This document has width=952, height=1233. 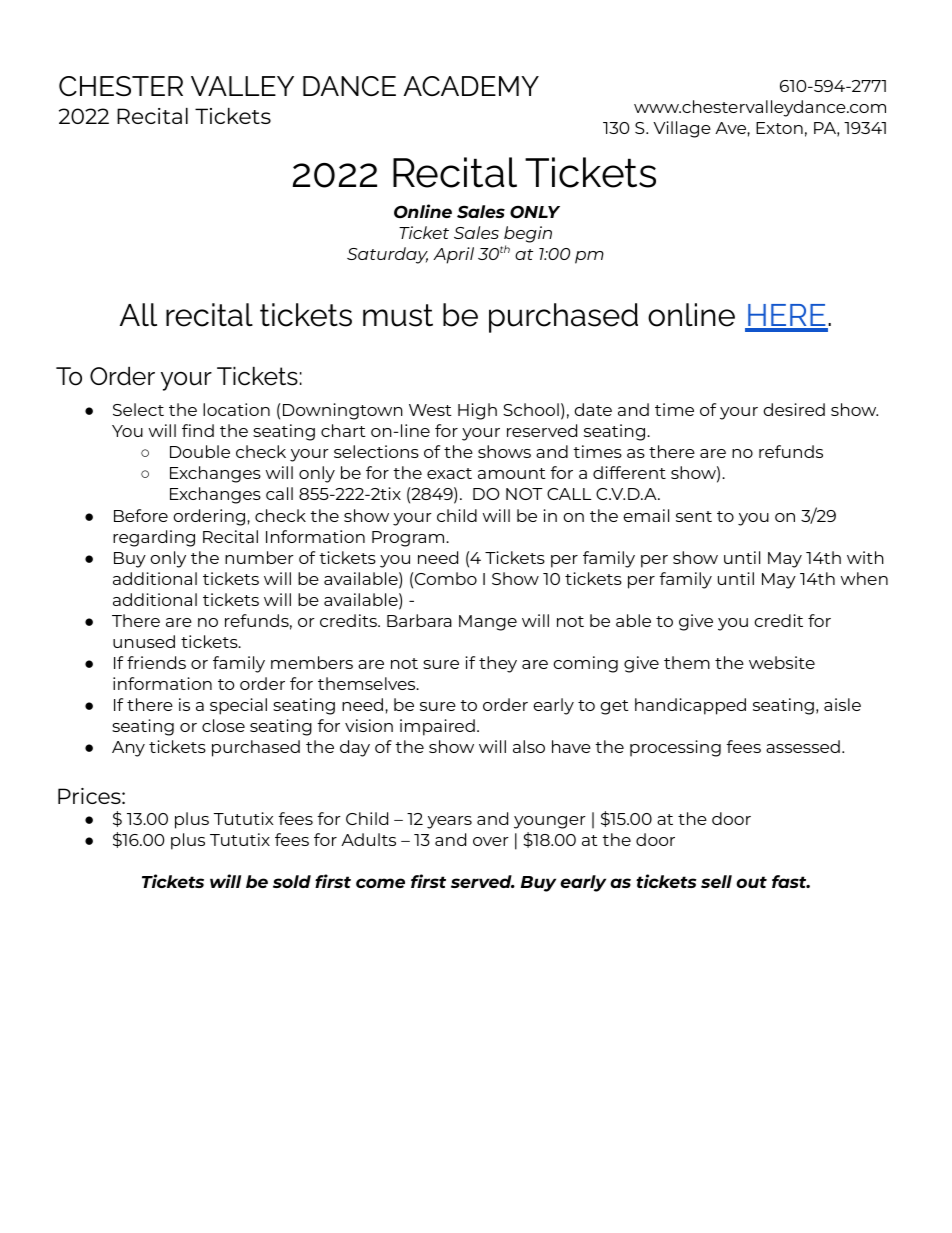 I want to click on ACADEMY, so click(x=471, y=86).
